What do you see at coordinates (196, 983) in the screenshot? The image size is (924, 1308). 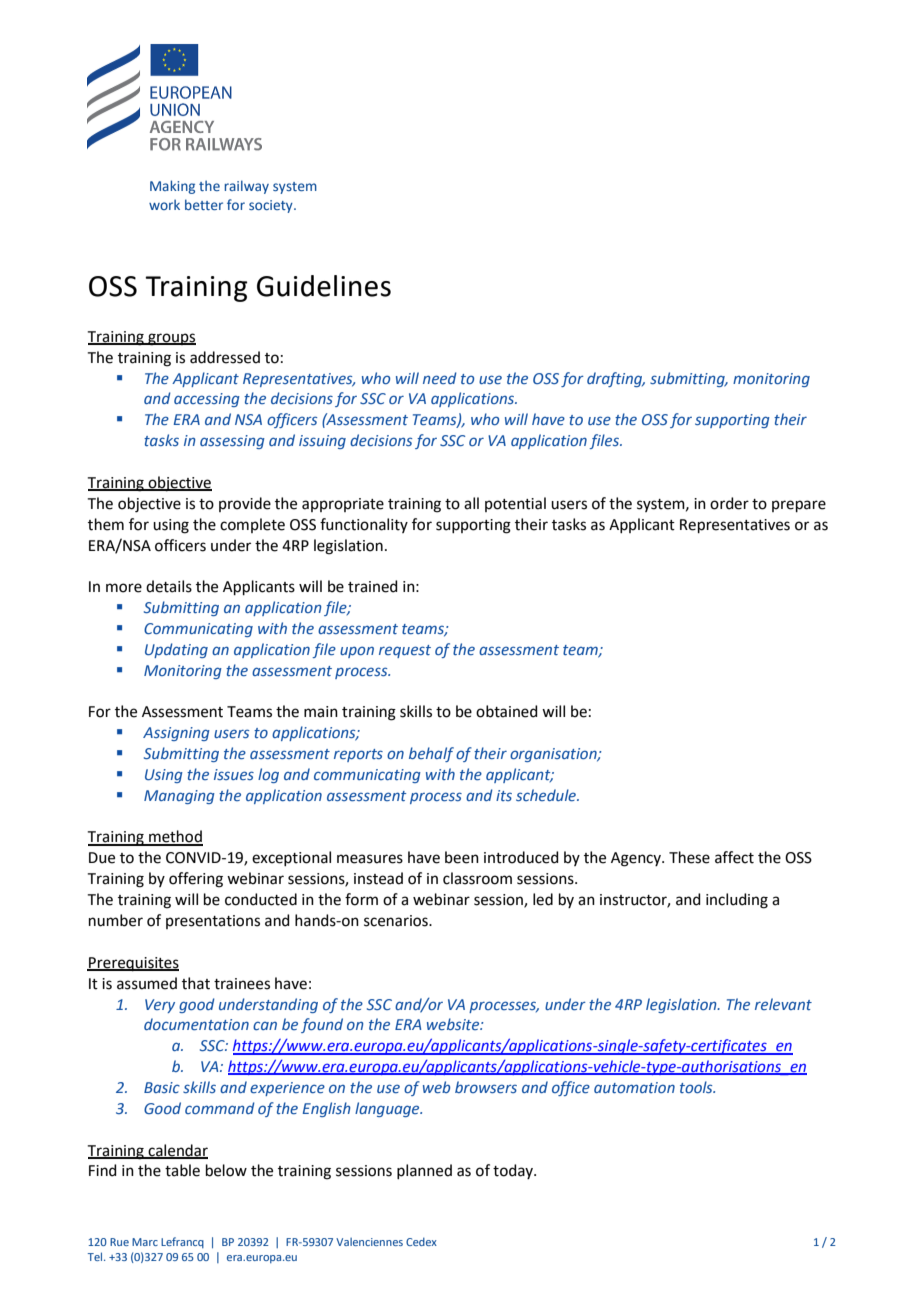 I see `that` at bounding box center [196, 983].
